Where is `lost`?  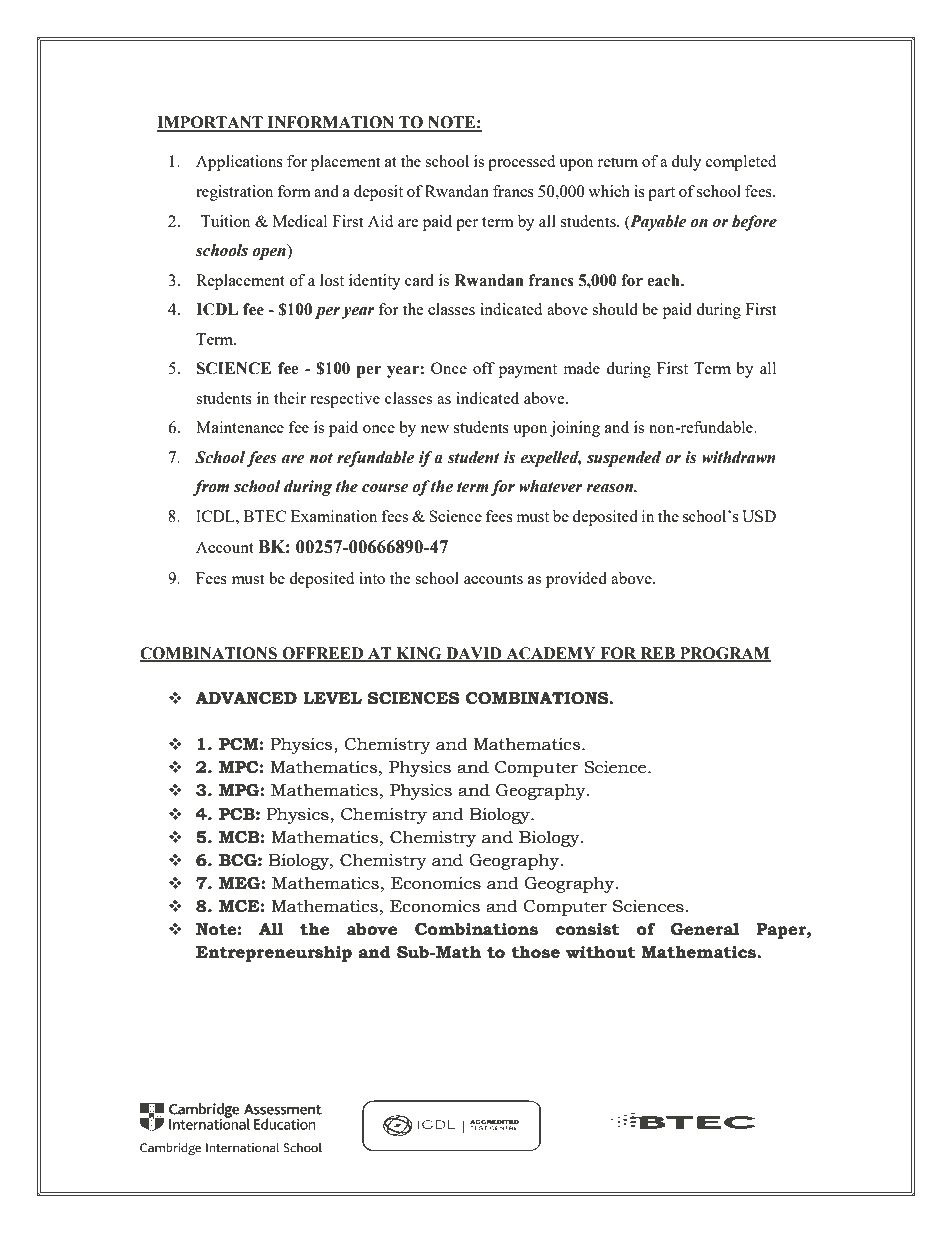
lost is located at coordinates (332, 280).
